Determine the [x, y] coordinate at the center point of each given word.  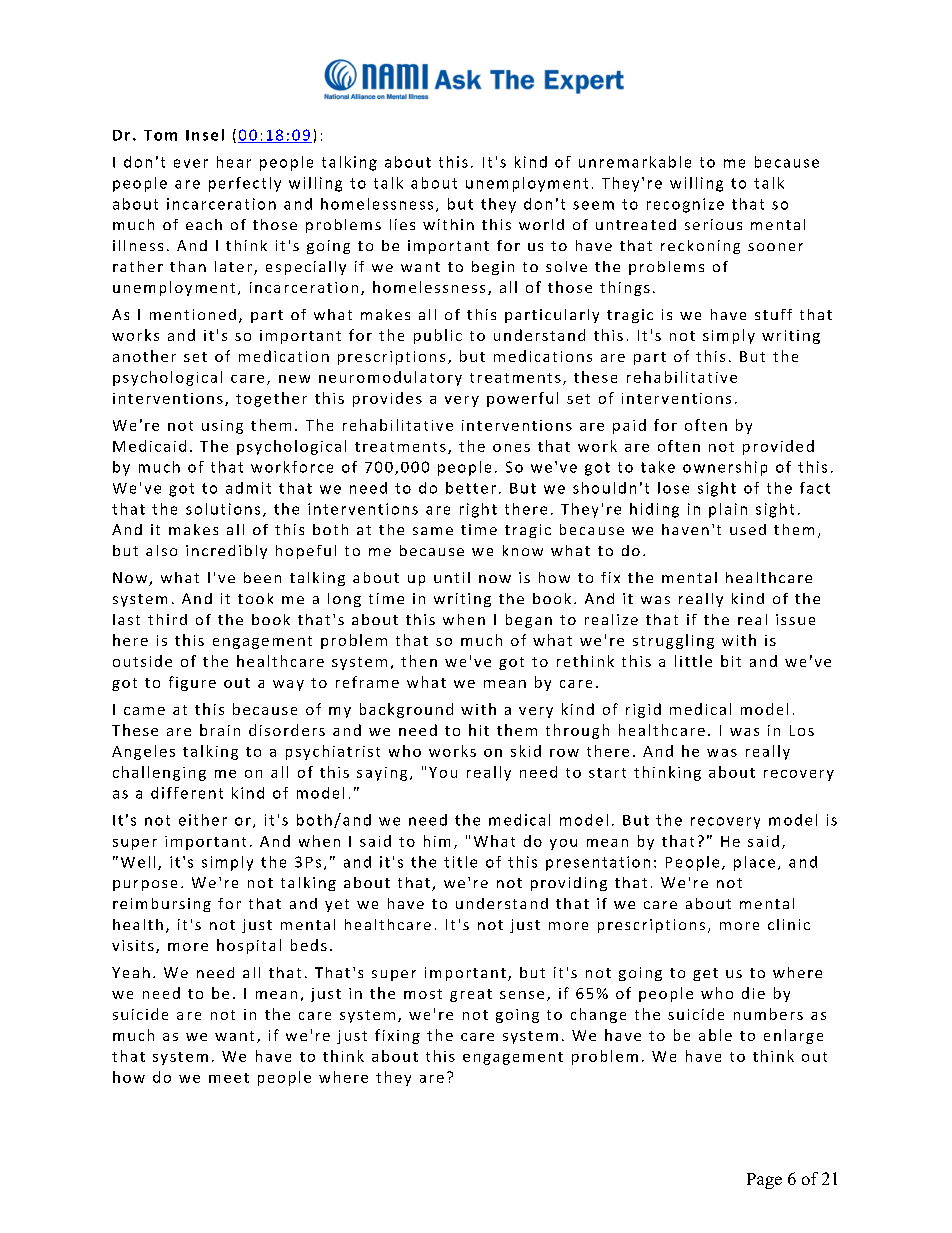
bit [731, 661]
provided [778, 447]
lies [402, 224]
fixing [397, 1036]
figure [192, 683]
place [754, 863]
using [222, 427]
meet [229, 1078]
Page [764, 1181]
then [419, 661]
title [460, 862]
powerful [522, 399]
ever [191, 163]
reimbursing [162, 905]
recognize [685, 205]
